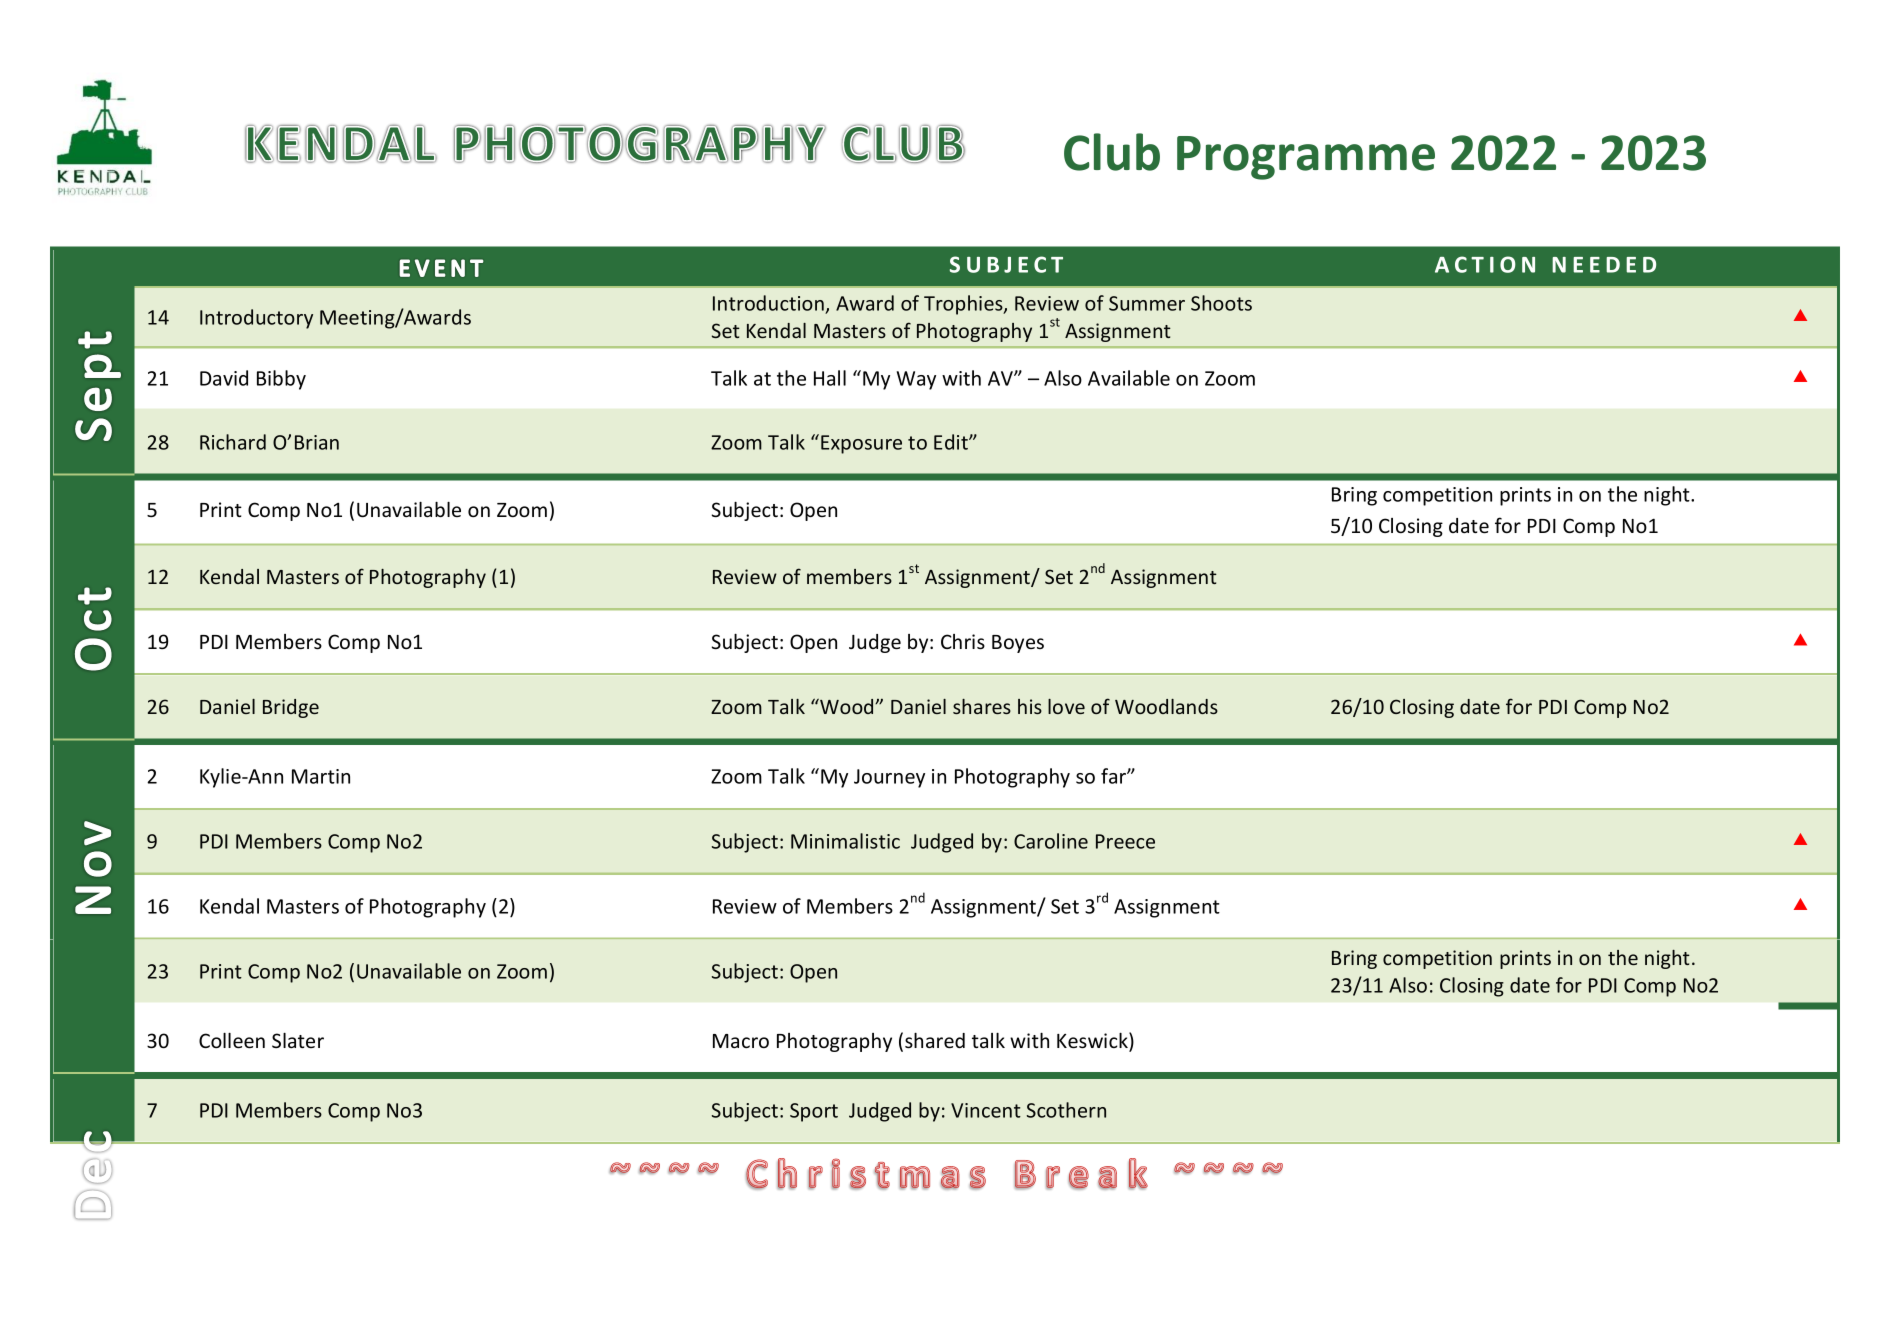 This screenshot has height=1336, width=1890. I want to click on Preece, so click(1125, 841).
